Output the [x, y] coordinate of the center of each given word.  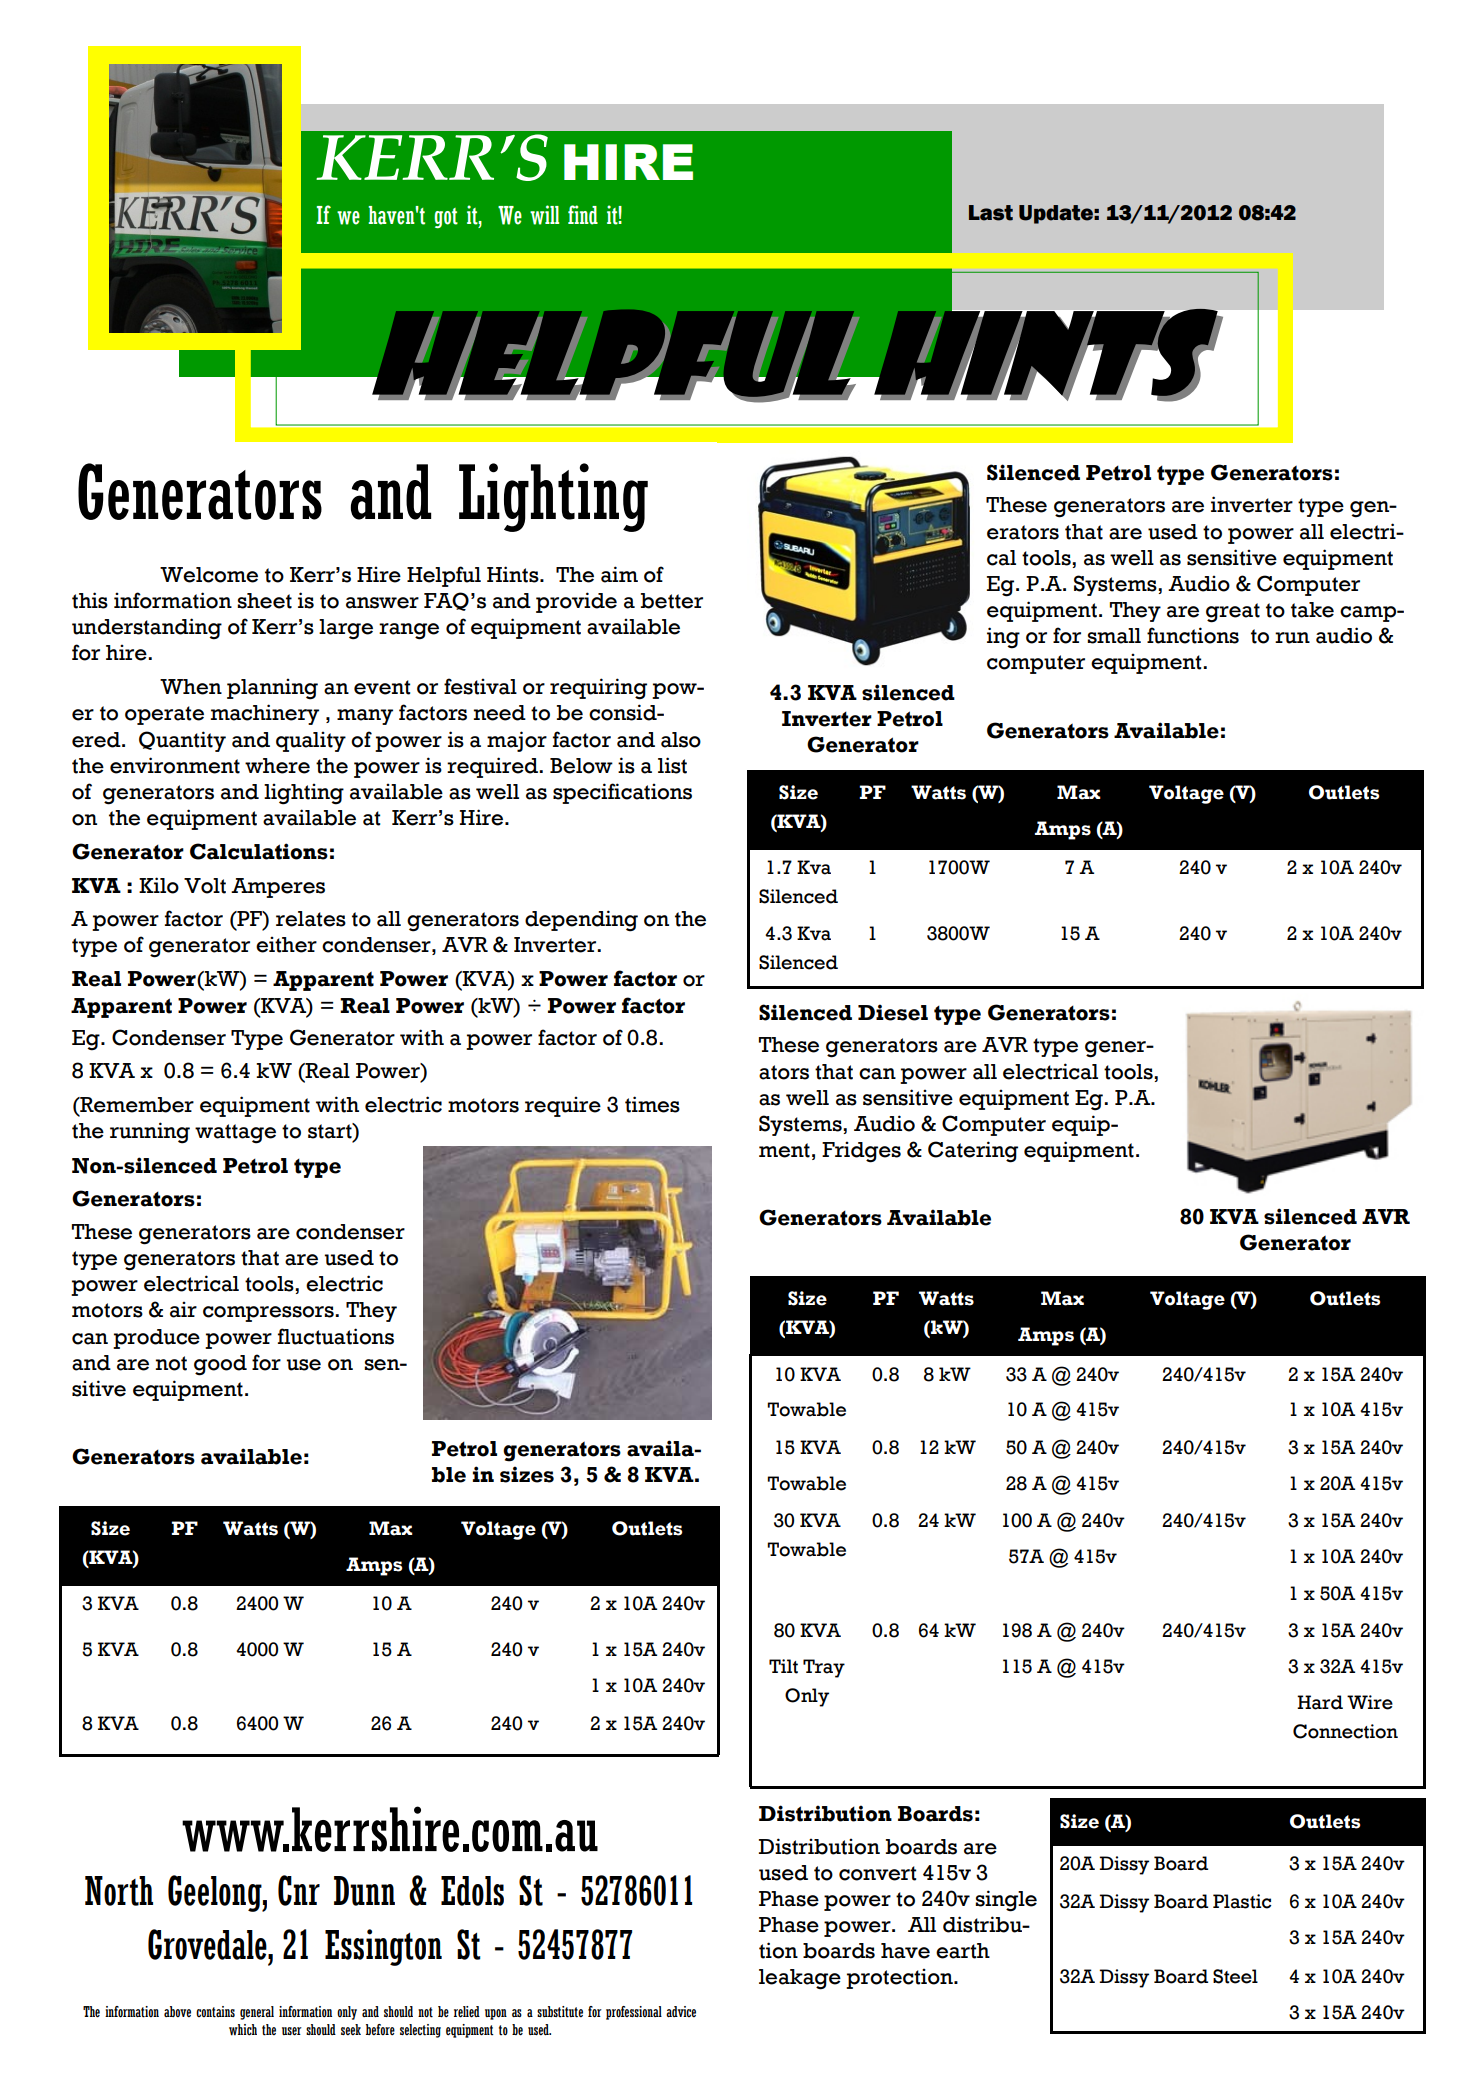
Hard [1320, 1702]
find [583, 215]
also [681, 740]
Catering [973, 1152]
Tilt [783, 1666]
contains [215, 2012]
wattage [235, 1134]
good [220, 1365]
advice [681, 2011]
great [1233, 613]
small [1114, 636]
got [446, 218]
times [652, 1104]
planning [272, 689]
